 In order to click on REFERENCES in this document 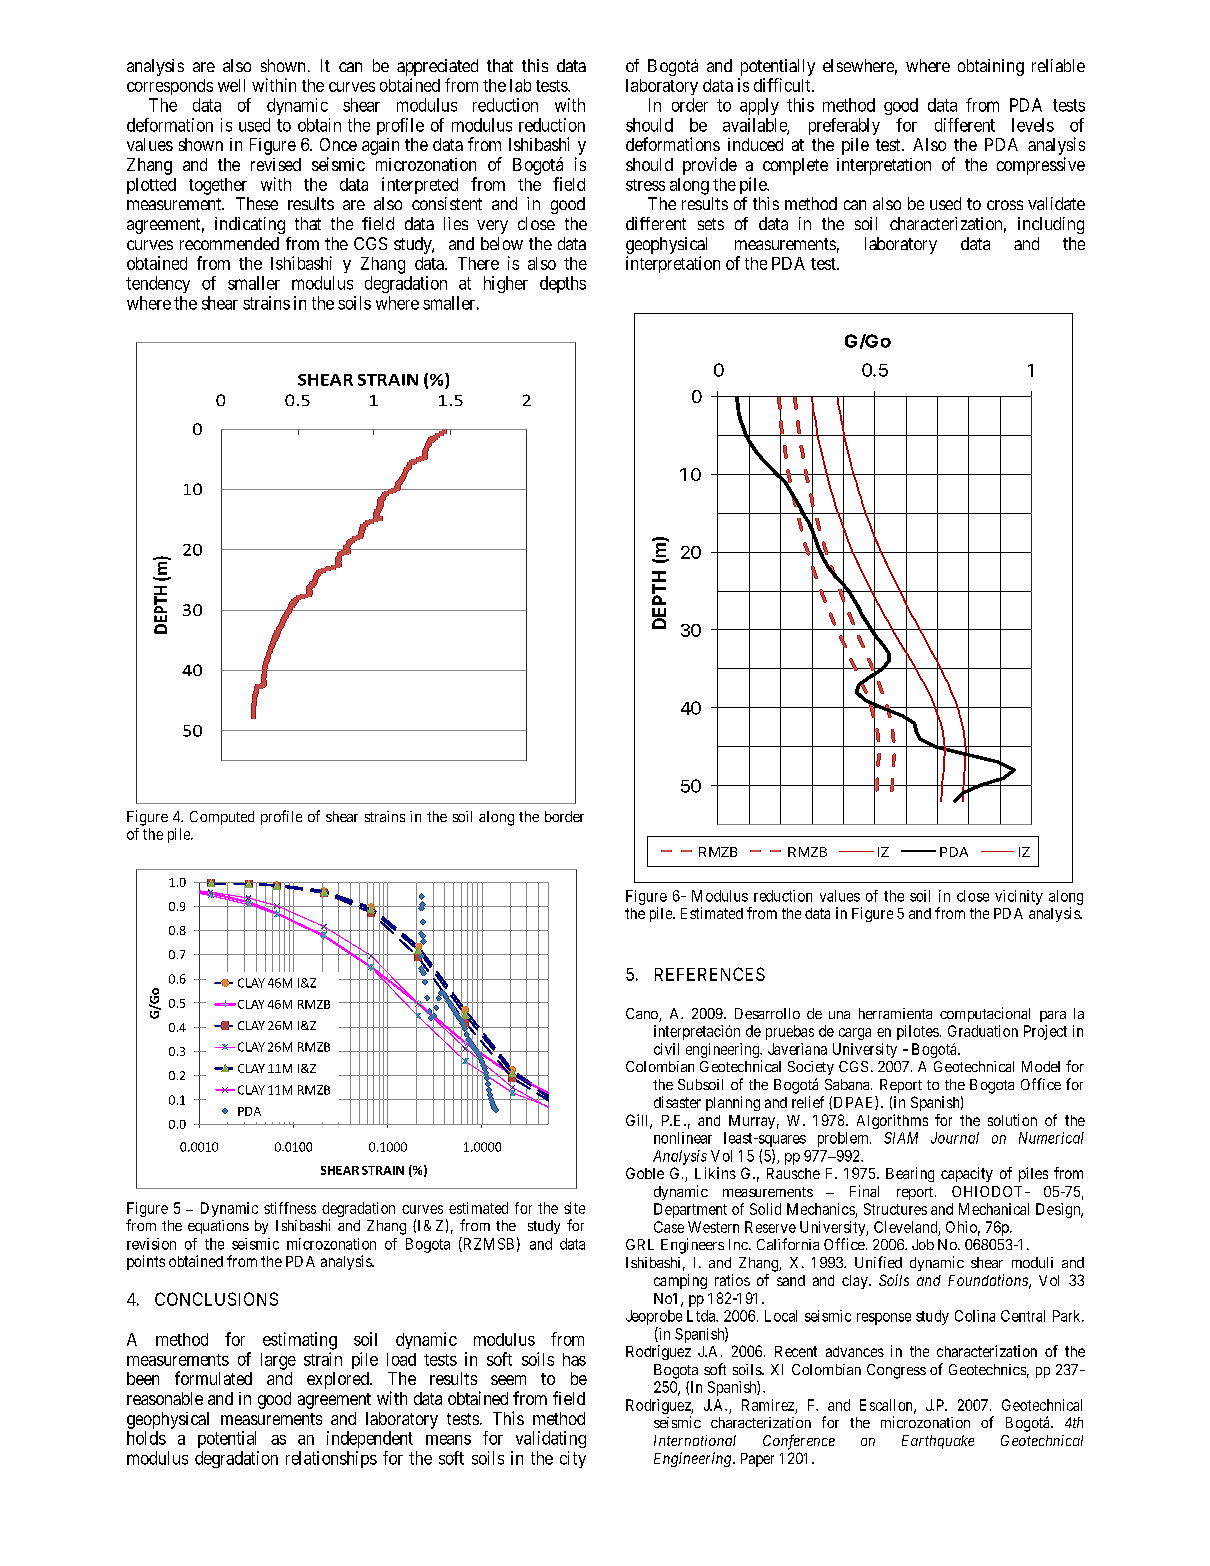, I will do `click(710, 974)`.
